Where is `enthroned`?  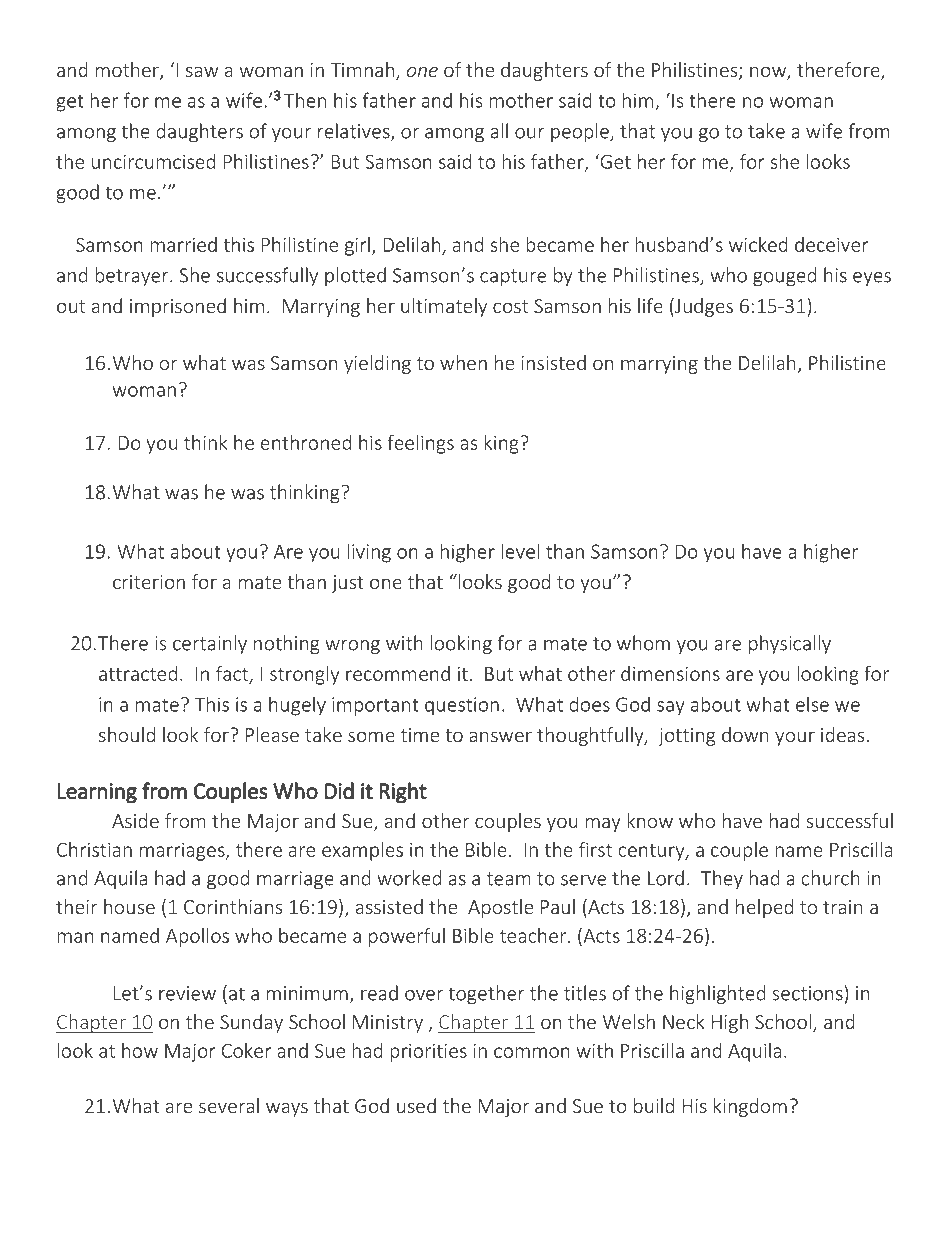
enthroned is located at coordinates (306, 442).
